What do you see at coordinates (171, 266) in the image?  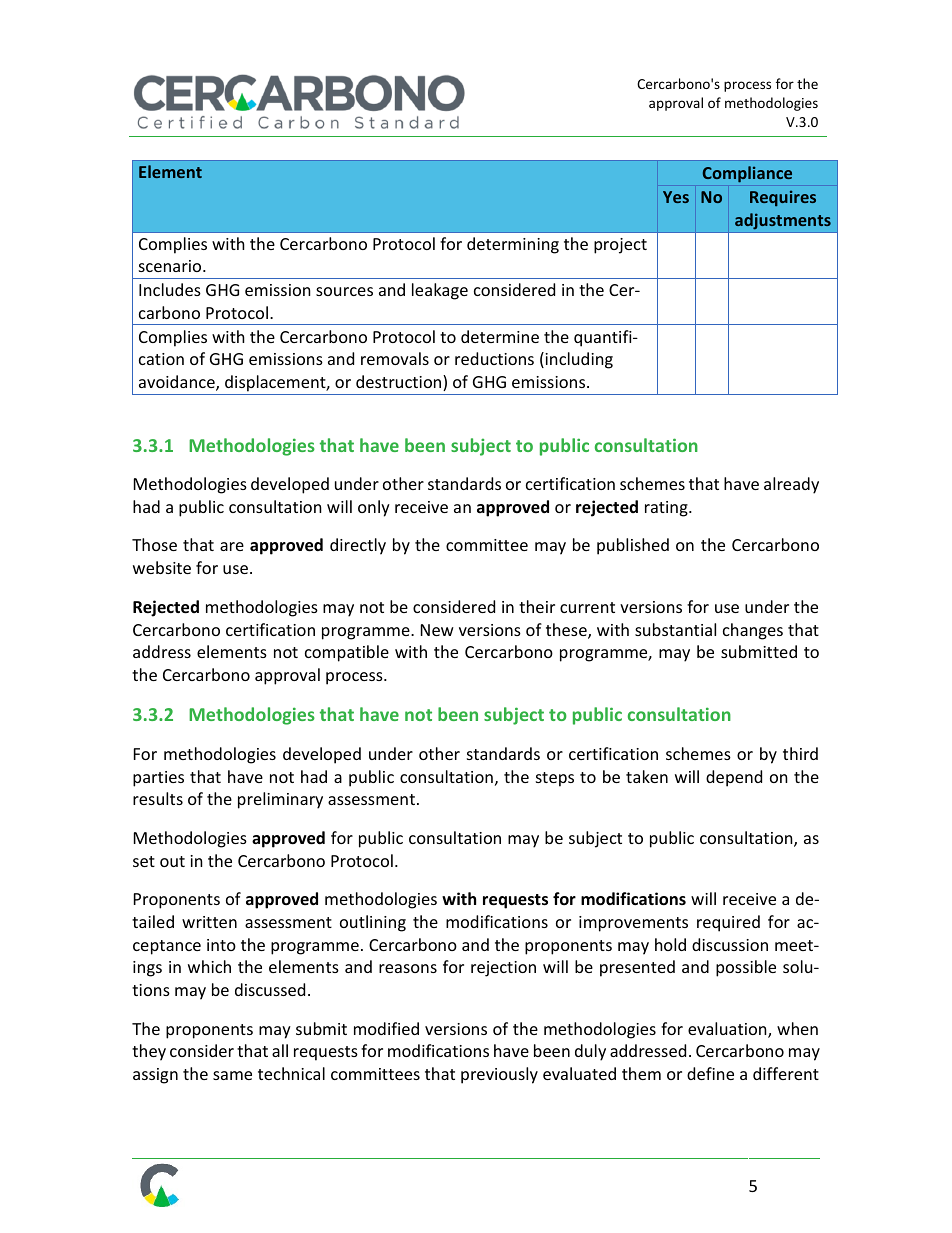 I see `scenario` at bounding box center [171, 266].
